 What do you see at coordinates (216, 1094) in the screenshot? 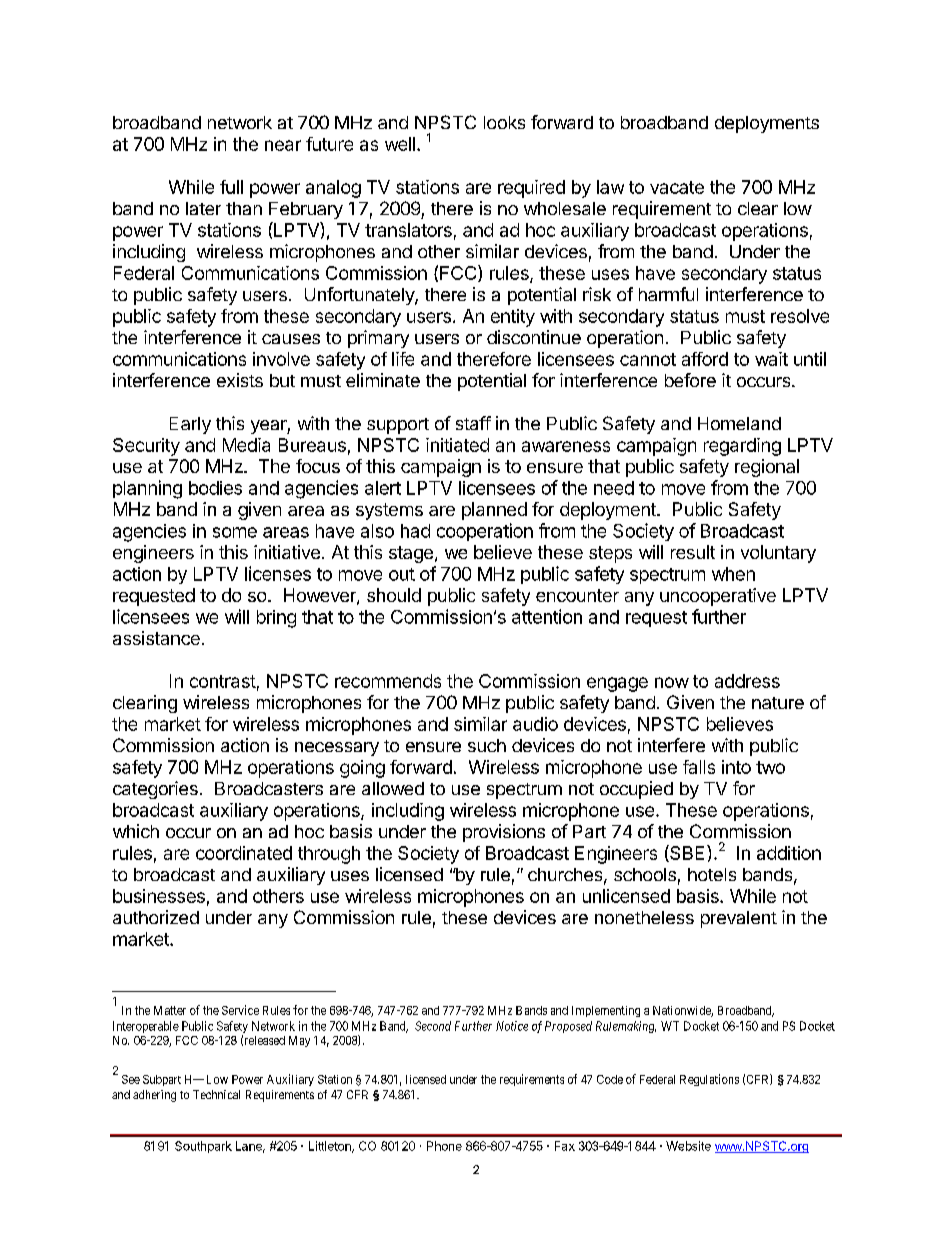
I see `Technical` at bounding box center [216, 1094].
